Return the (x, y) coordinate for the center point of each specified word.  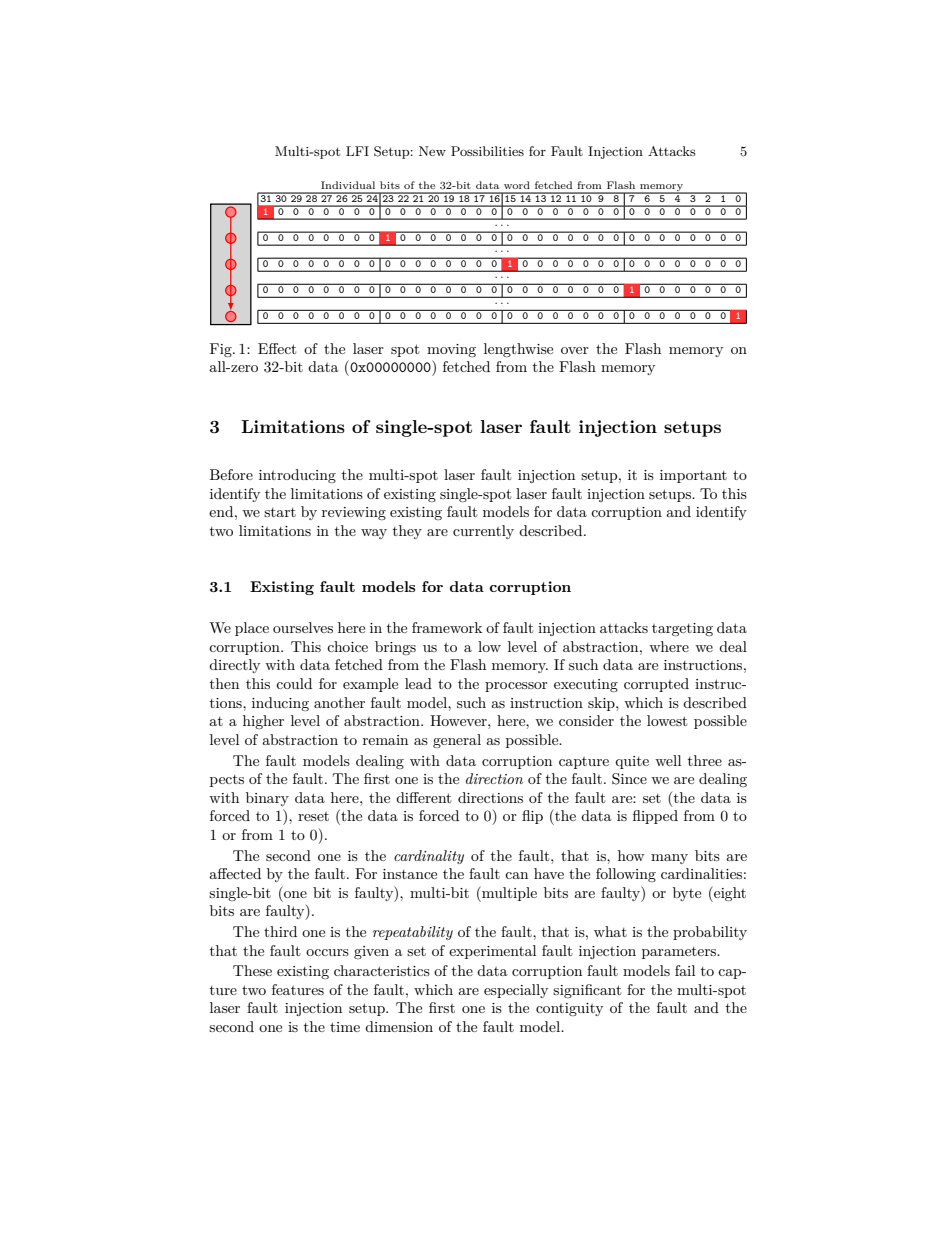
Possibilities (487, 151)
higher (263, 722)
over (575, 350)
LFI (357, 151)
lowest (667, 720)
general (457, 741)
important (693, 476)
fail (685, 970)
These (252, 970)
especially (516, 991)
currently (483, 532)
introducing (297, 476)
